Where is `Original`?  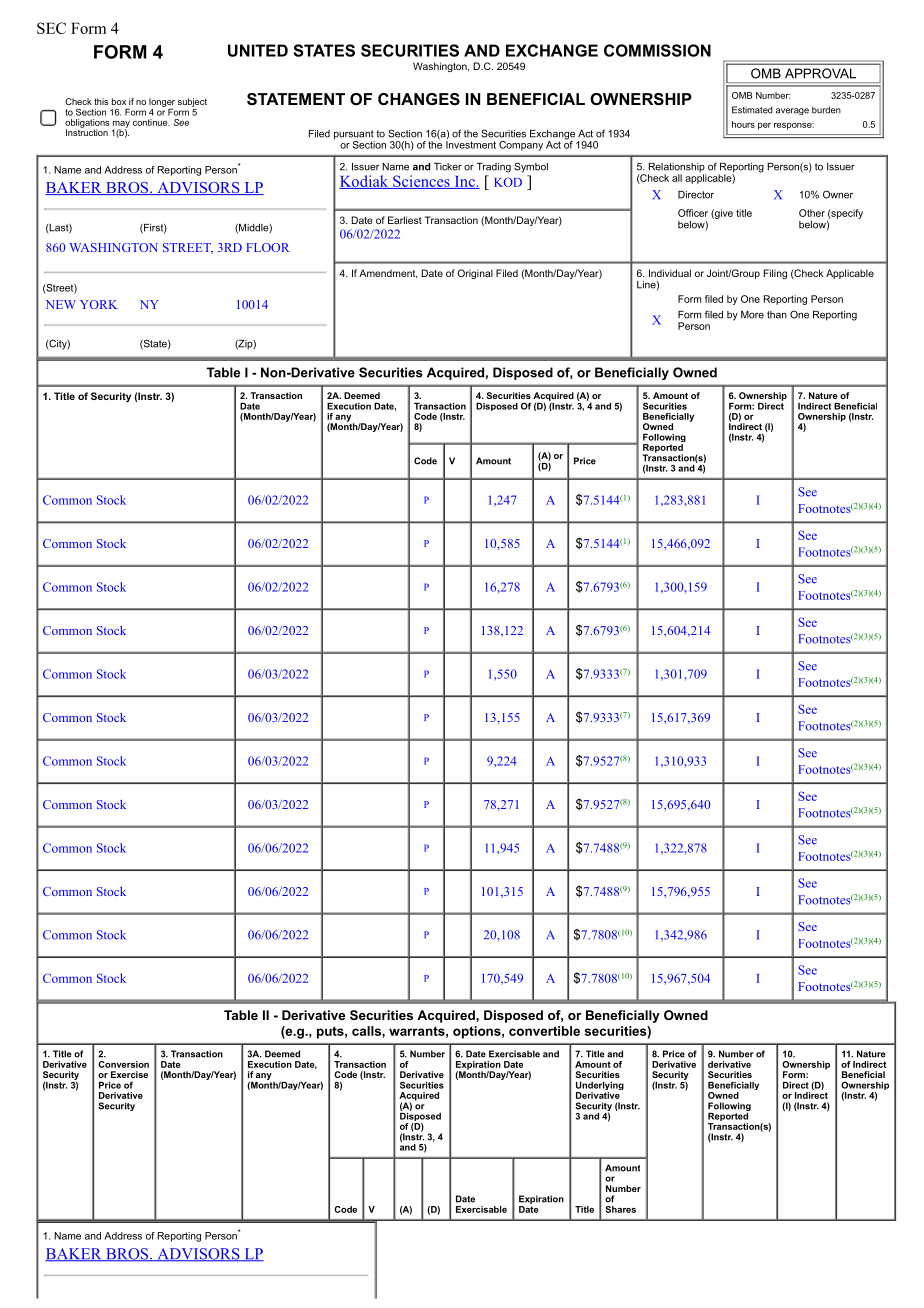
Original is located at coordinates (475, 274).
